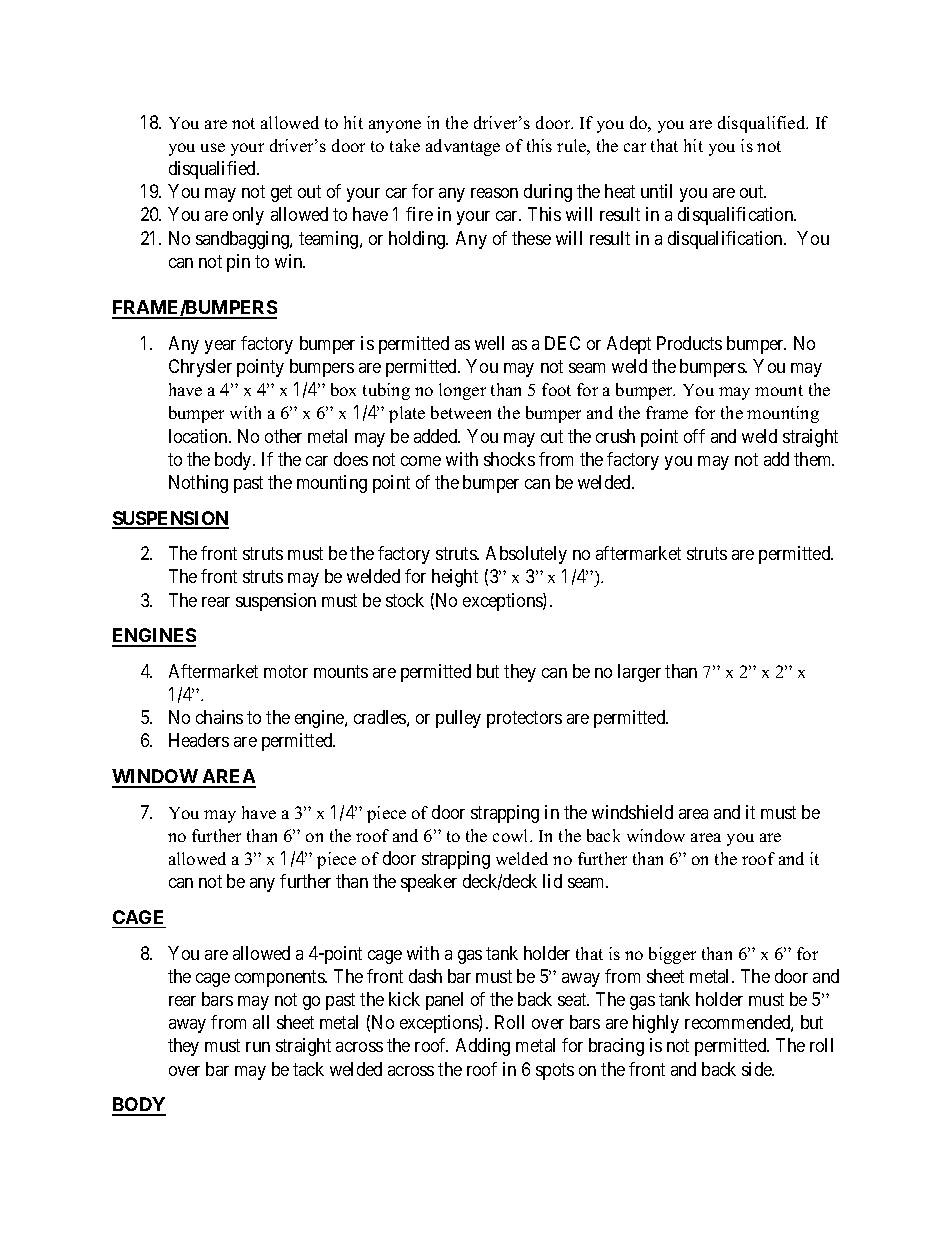 The width and height of the screenshot is (952, 1233). Describe the element at coordinates (258, 1047) in the screenshot. I see `run` at that location.
